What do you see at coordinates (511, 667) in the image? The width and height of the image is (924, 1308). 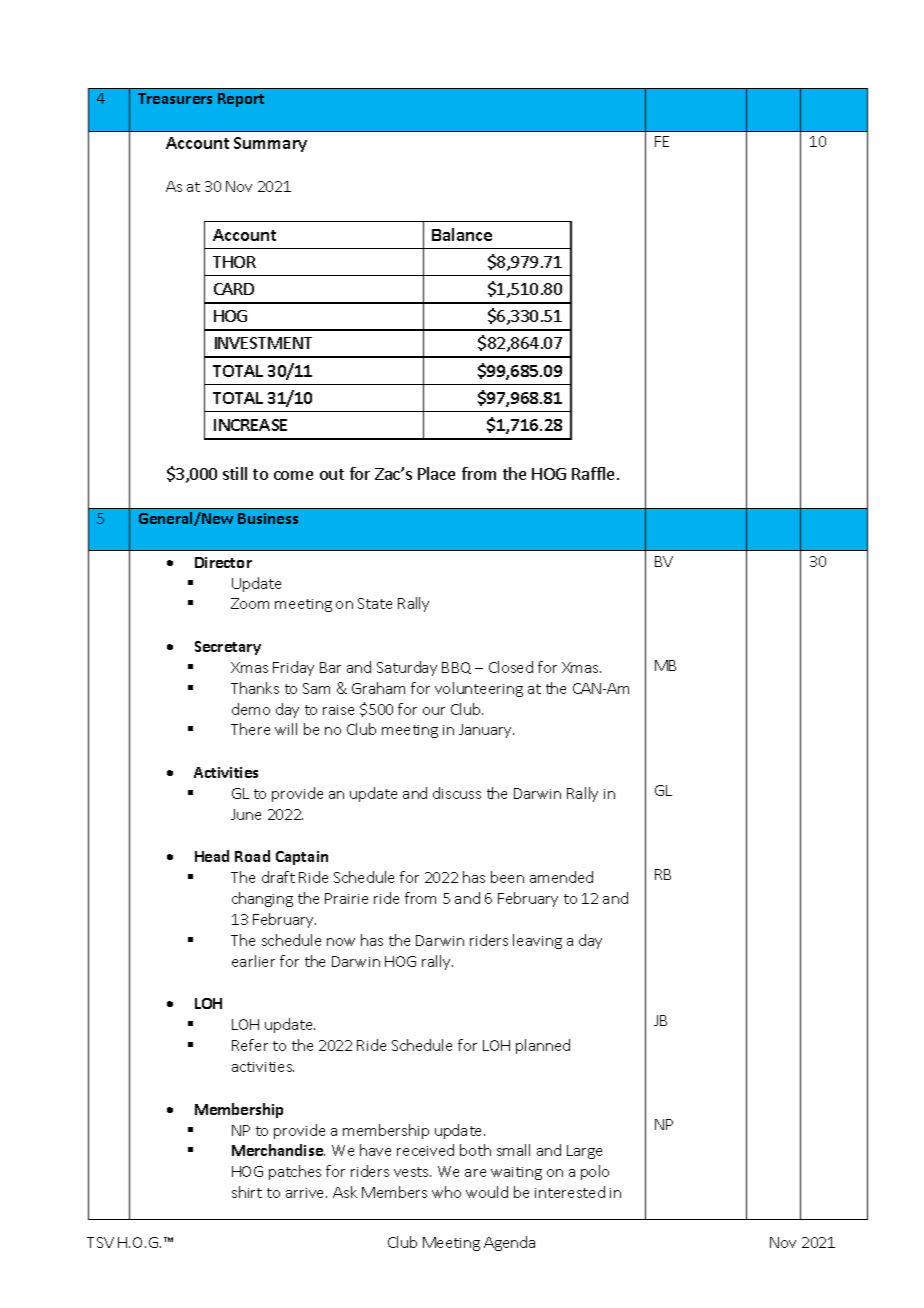 I see `Closed` at bounding box center [511, 667].
